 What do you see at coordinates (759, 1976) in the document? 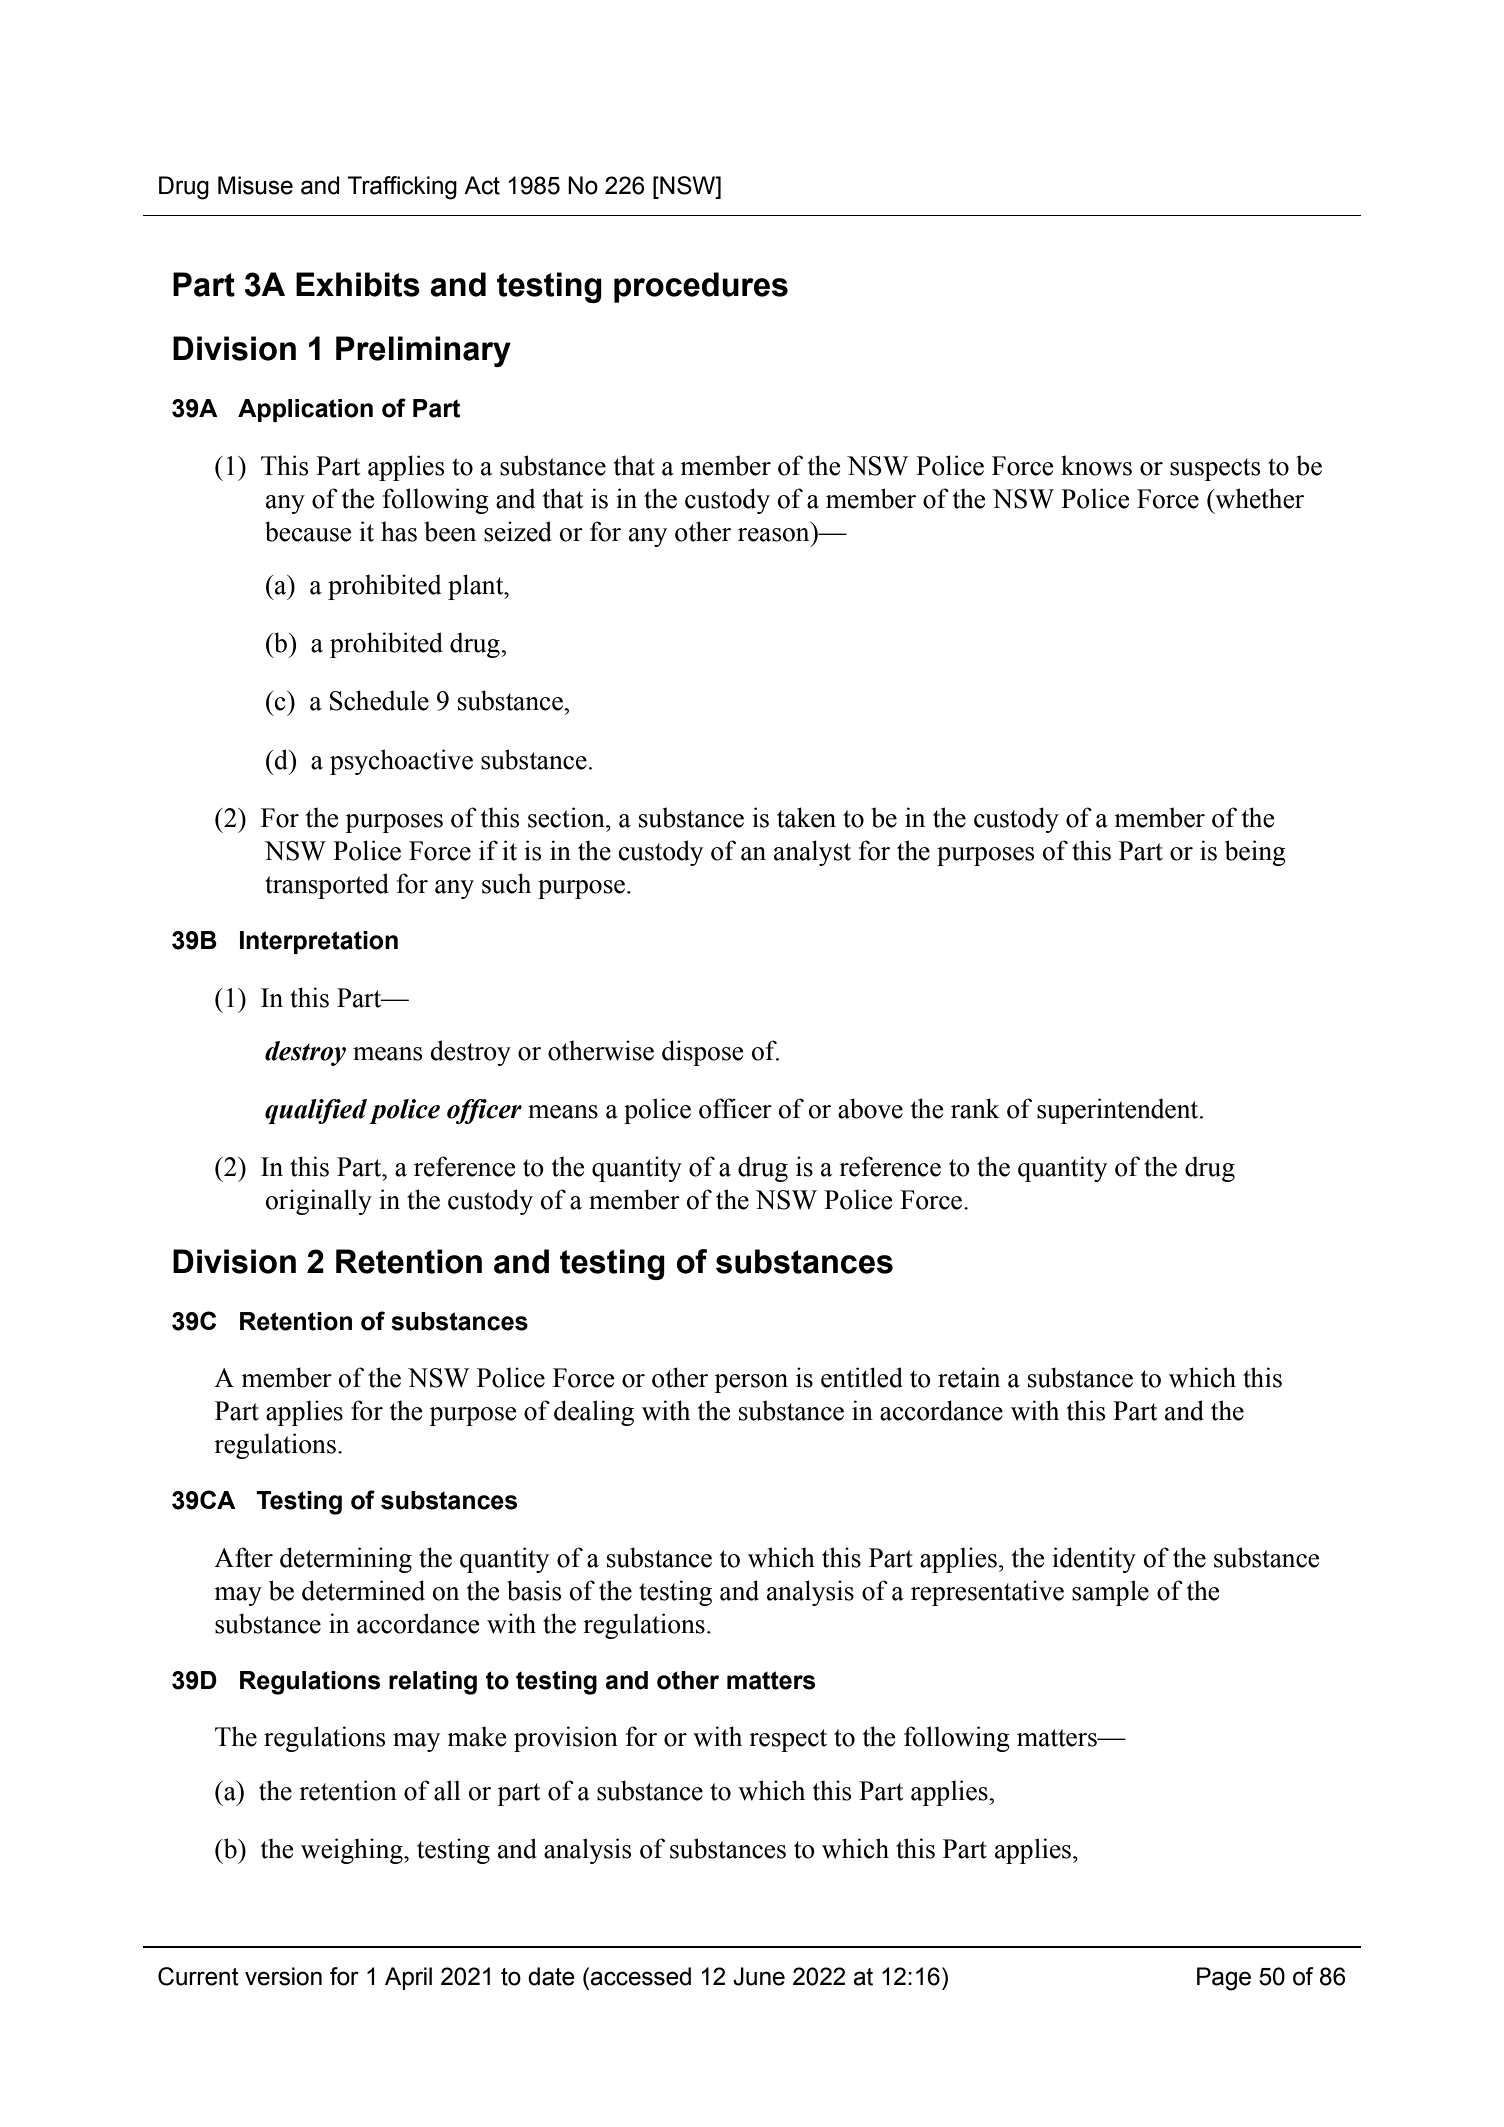
I see `June` at bounding box center [759, 1976].
